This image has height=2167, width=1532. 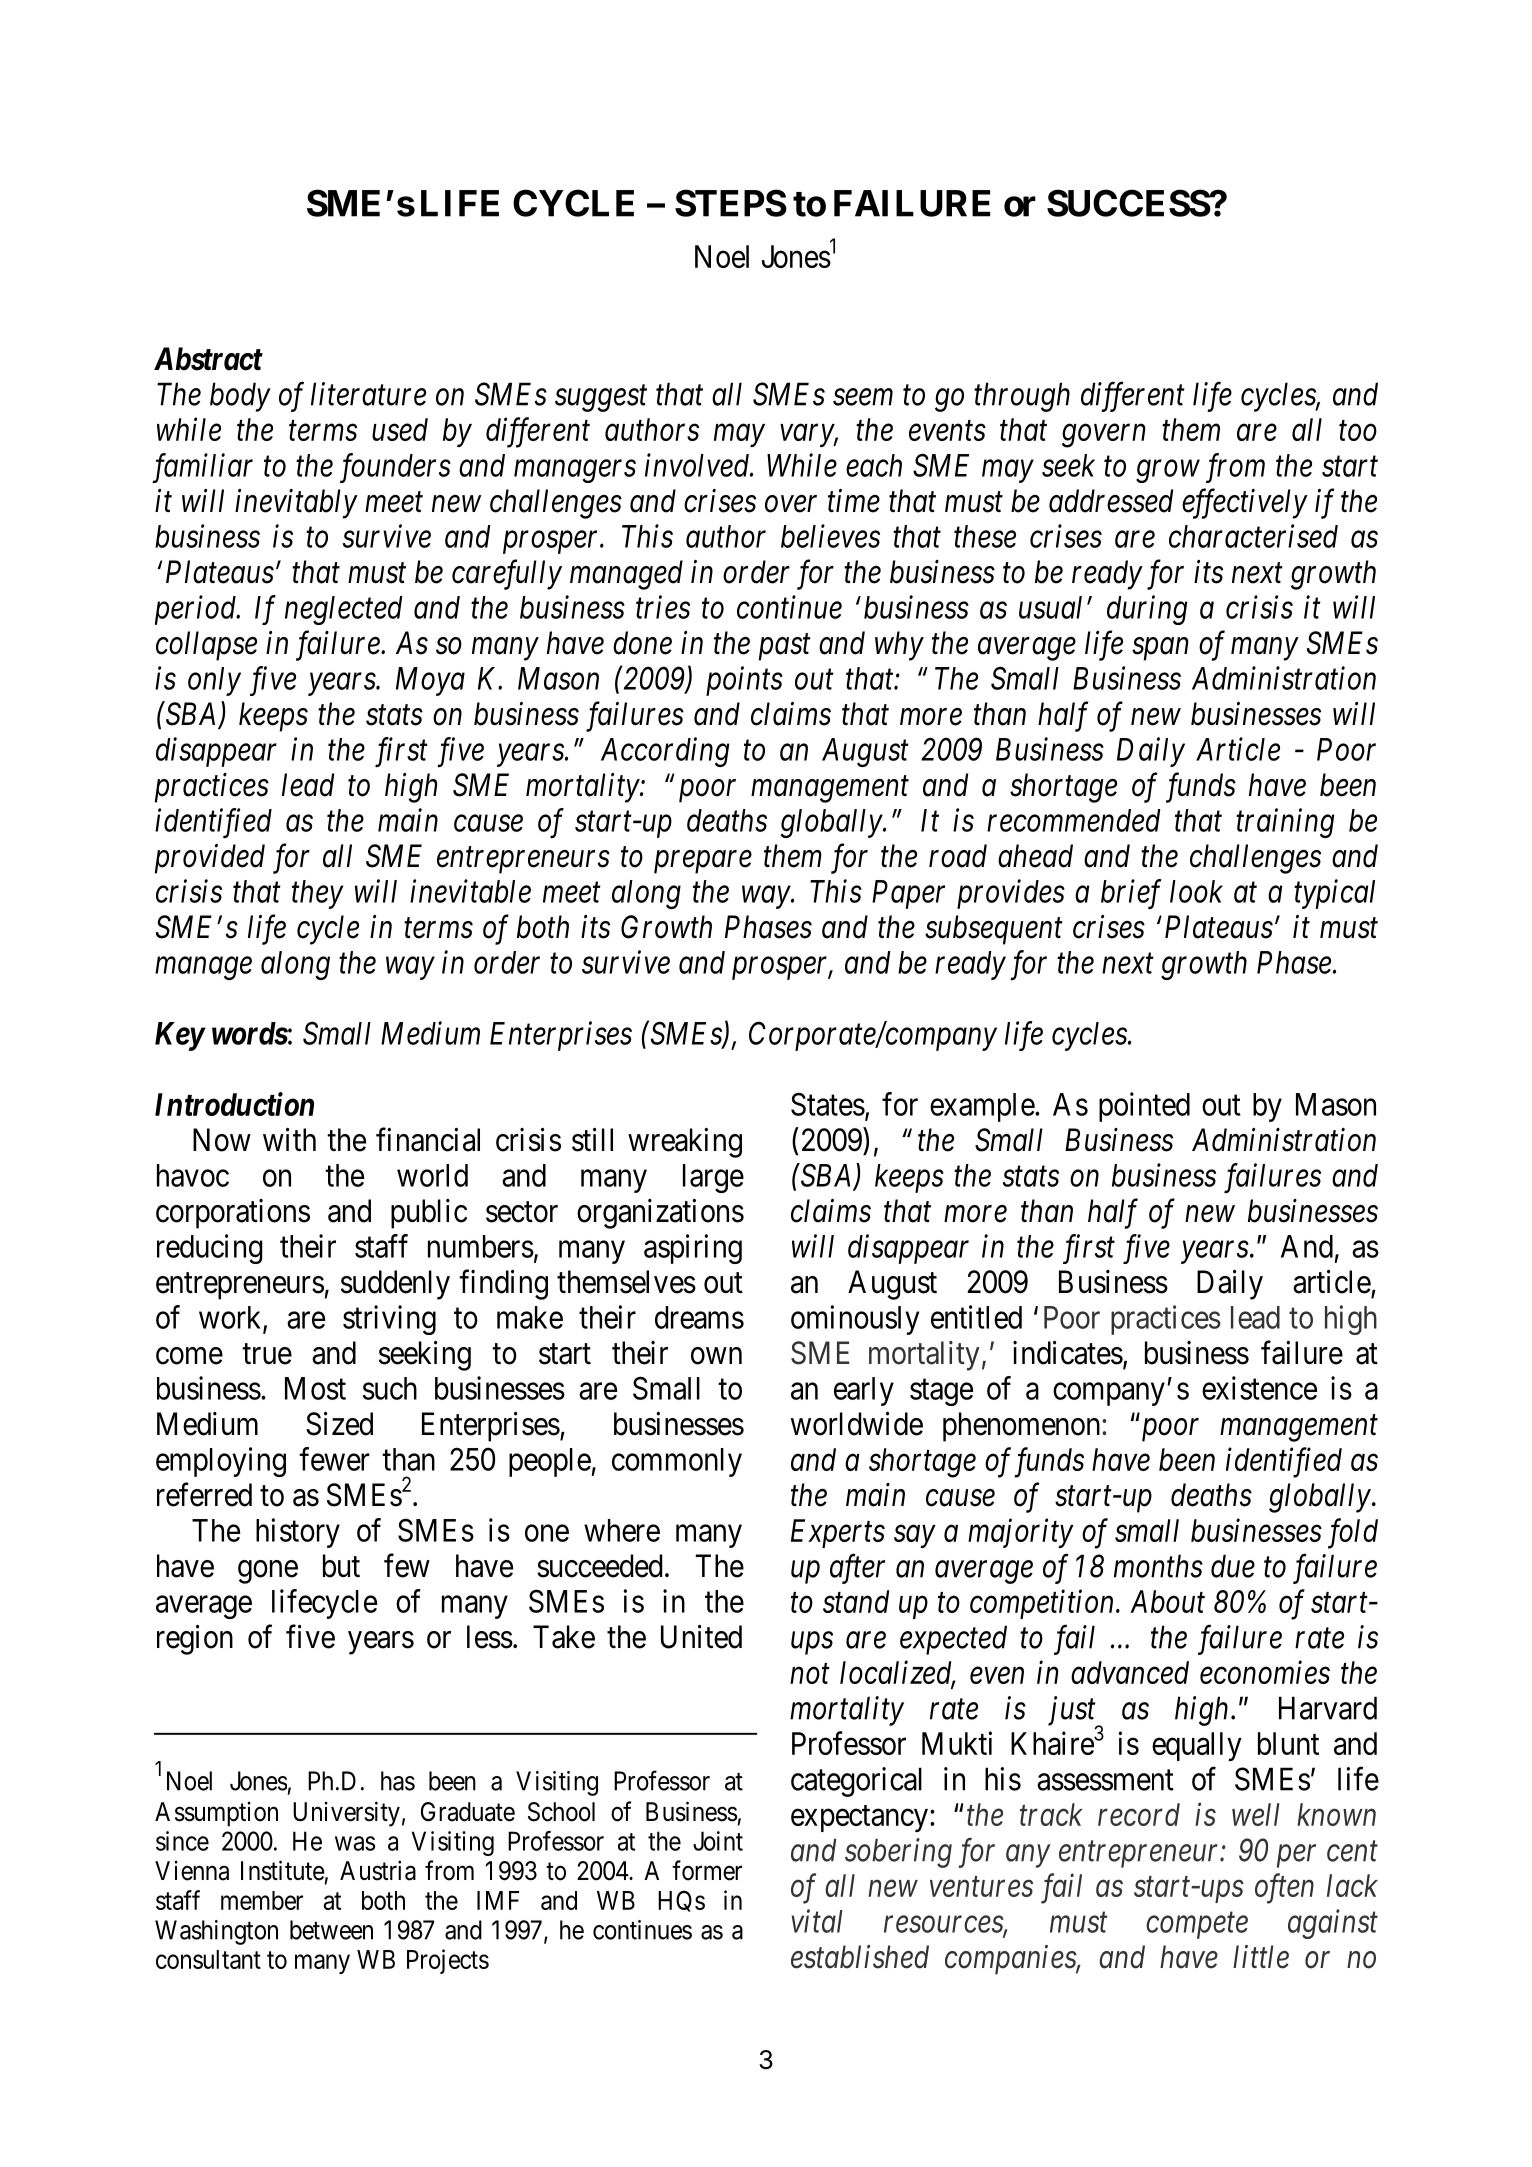 What do you see at coordinates (298, 1533) in the image?
I see `history` at bounding box center [298, 1533].
